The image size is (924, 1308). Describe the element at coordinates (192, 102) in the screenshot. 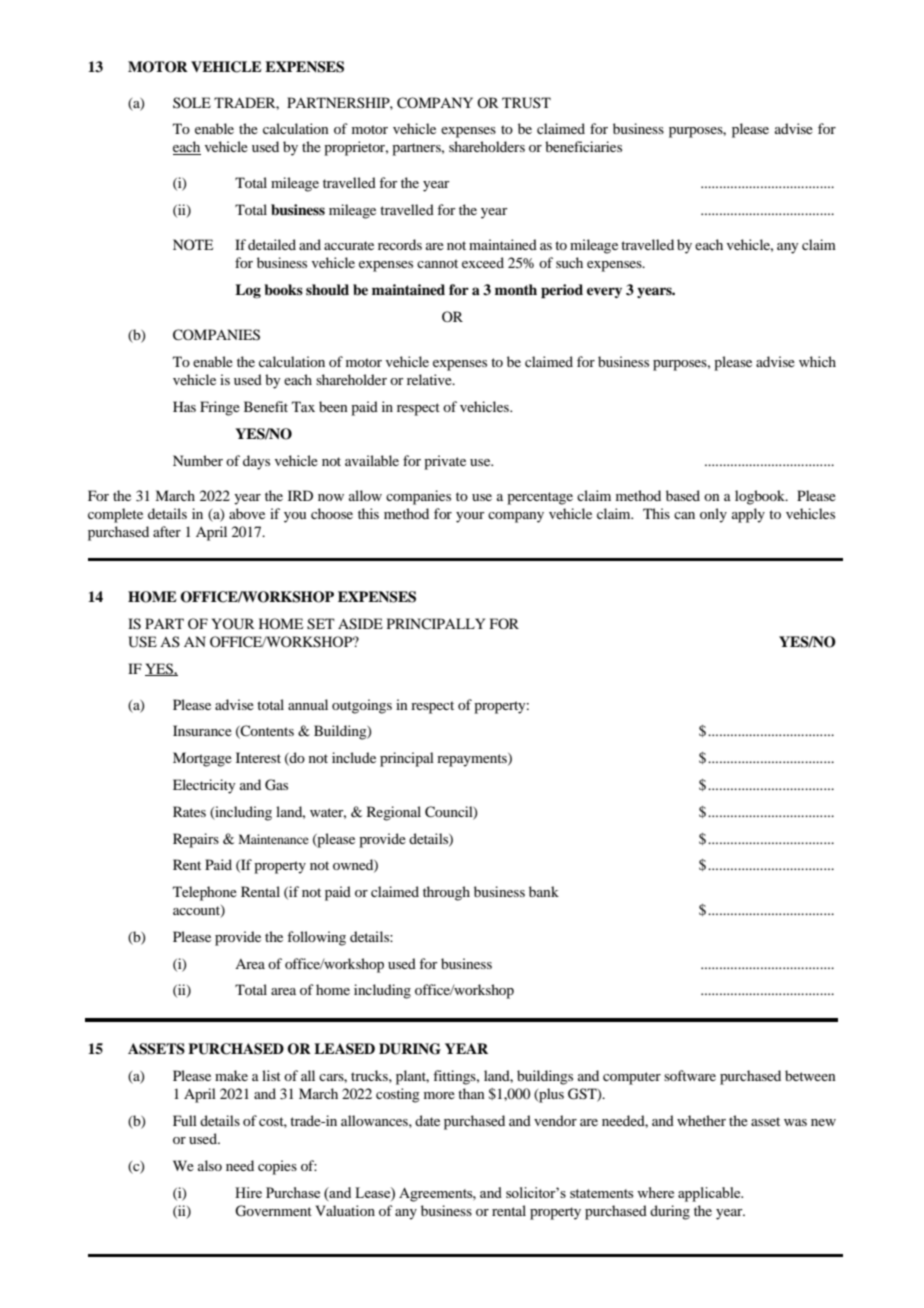

I see `SOLE` at that location.
